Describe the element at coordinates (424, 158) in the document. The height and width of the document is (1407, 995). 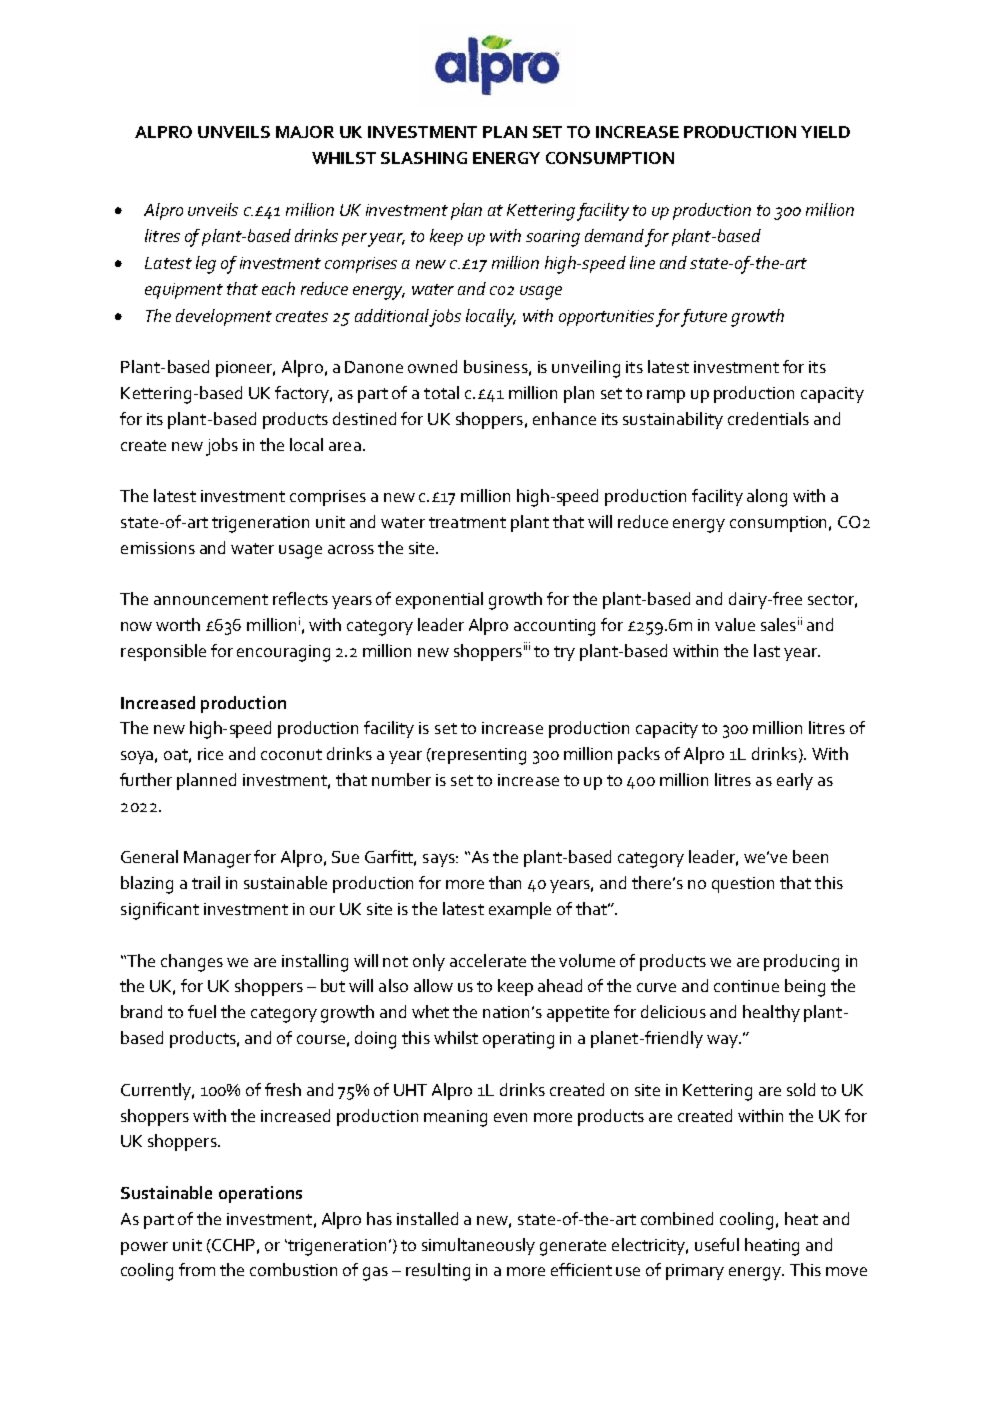
I see `SLASHING` at that location.
